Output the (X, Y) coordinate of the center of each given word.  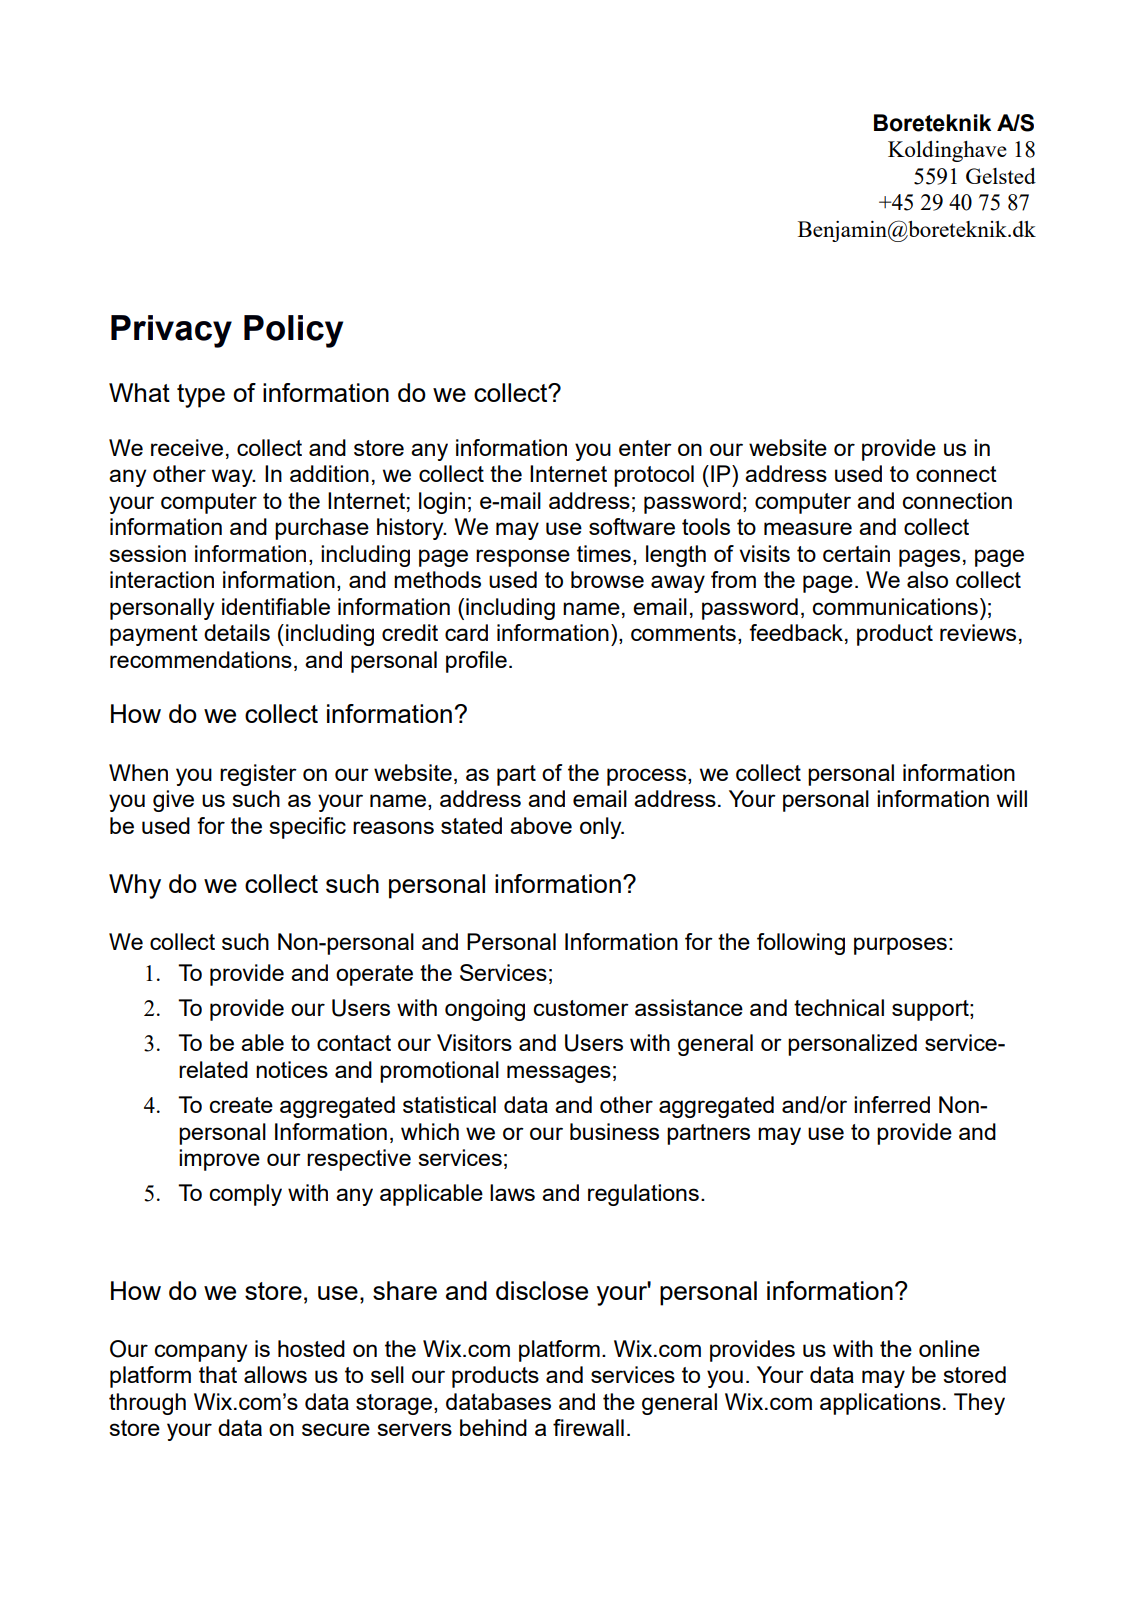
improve (219, 1160)
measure (808, 528)
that (218, 1374)
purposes (900, 946)
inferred (892, 1104)
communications (895, 606)
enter (645, 448)
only (602, 828)
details (237, 632)
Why (135, 886)
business (614, 1131)
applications (880, 1404)
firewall (588, 1427)
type (201, 396)
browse (607, 579)
